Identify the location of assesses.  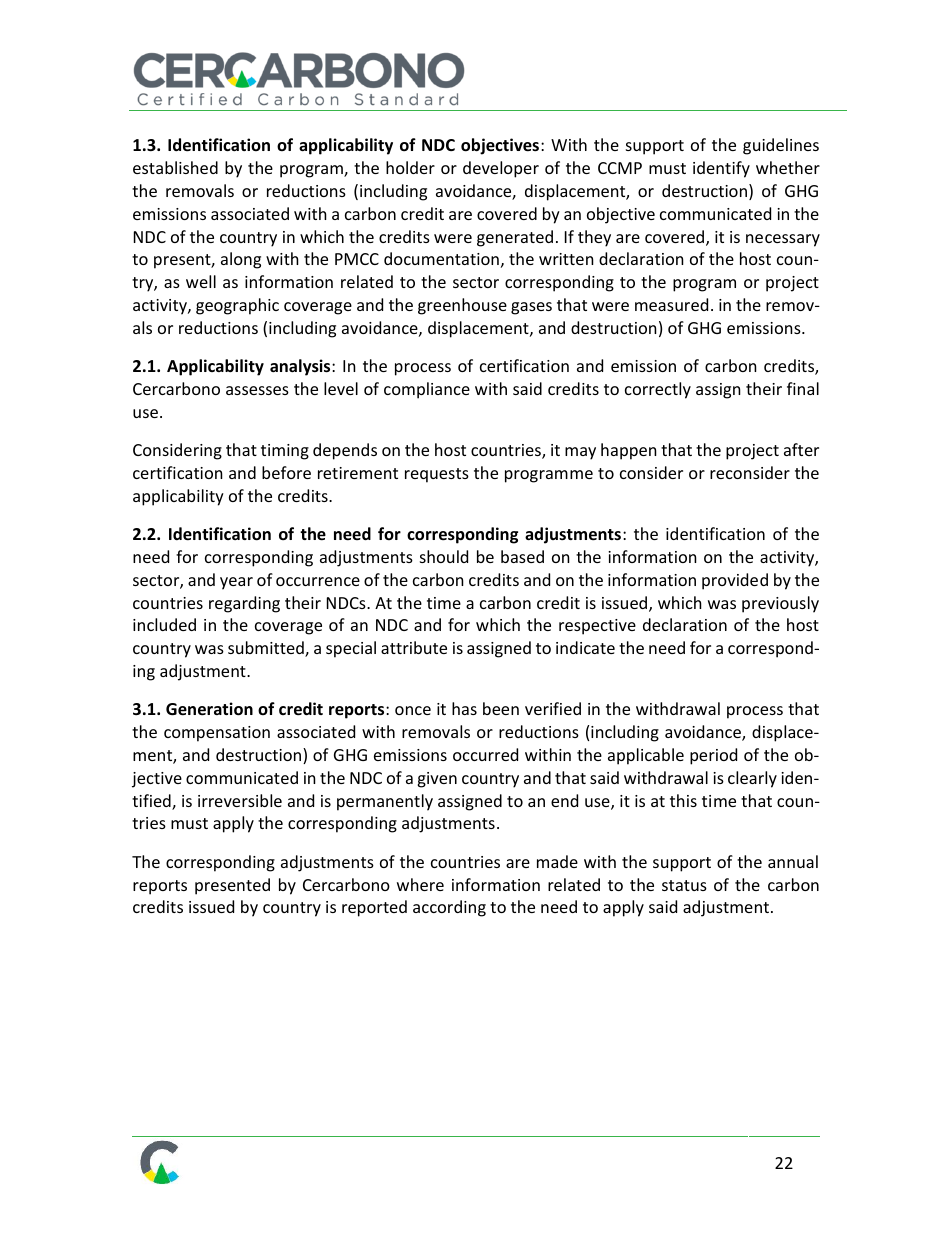
(257, 390).
